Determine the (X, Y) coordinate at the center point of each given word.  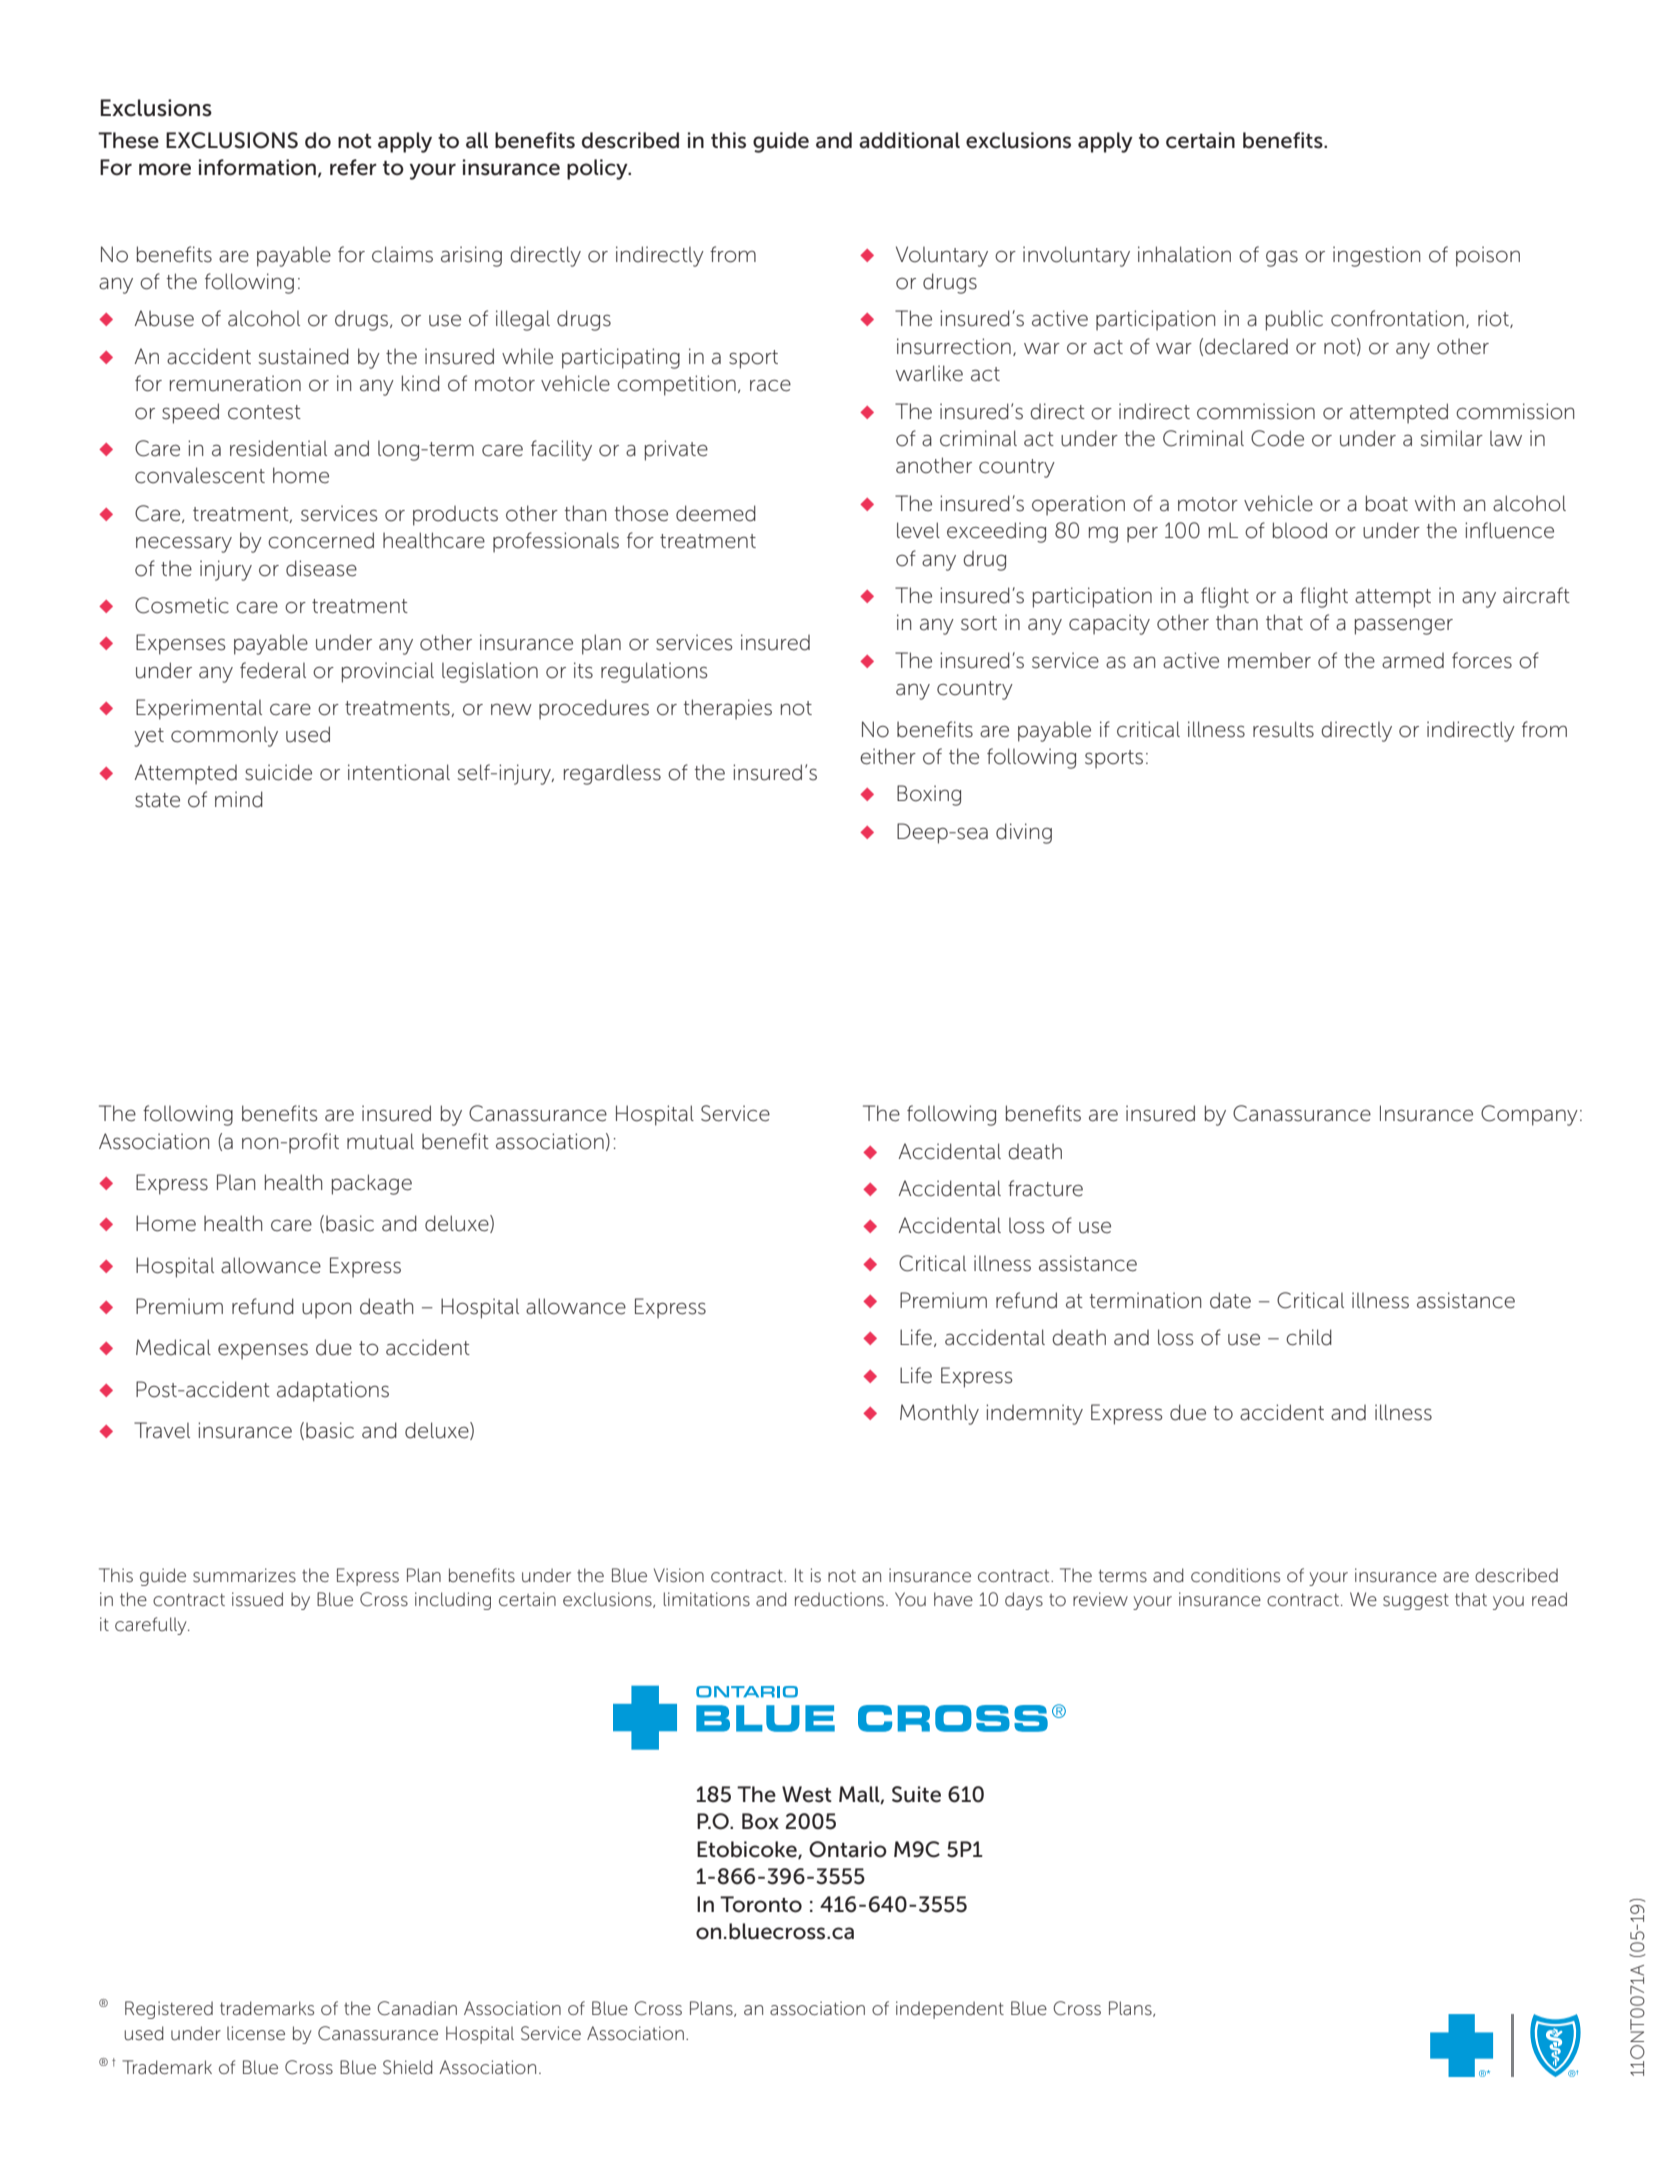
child (1309, 1337)
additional (909, 140)
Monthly (939, 1414)
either (888, 756)
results (1283, 729)
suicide (278, 772)
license (256, 2033)
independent (950, 2010)
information (257, 167)
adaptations (333, 1391)
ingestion (1376, 256)
